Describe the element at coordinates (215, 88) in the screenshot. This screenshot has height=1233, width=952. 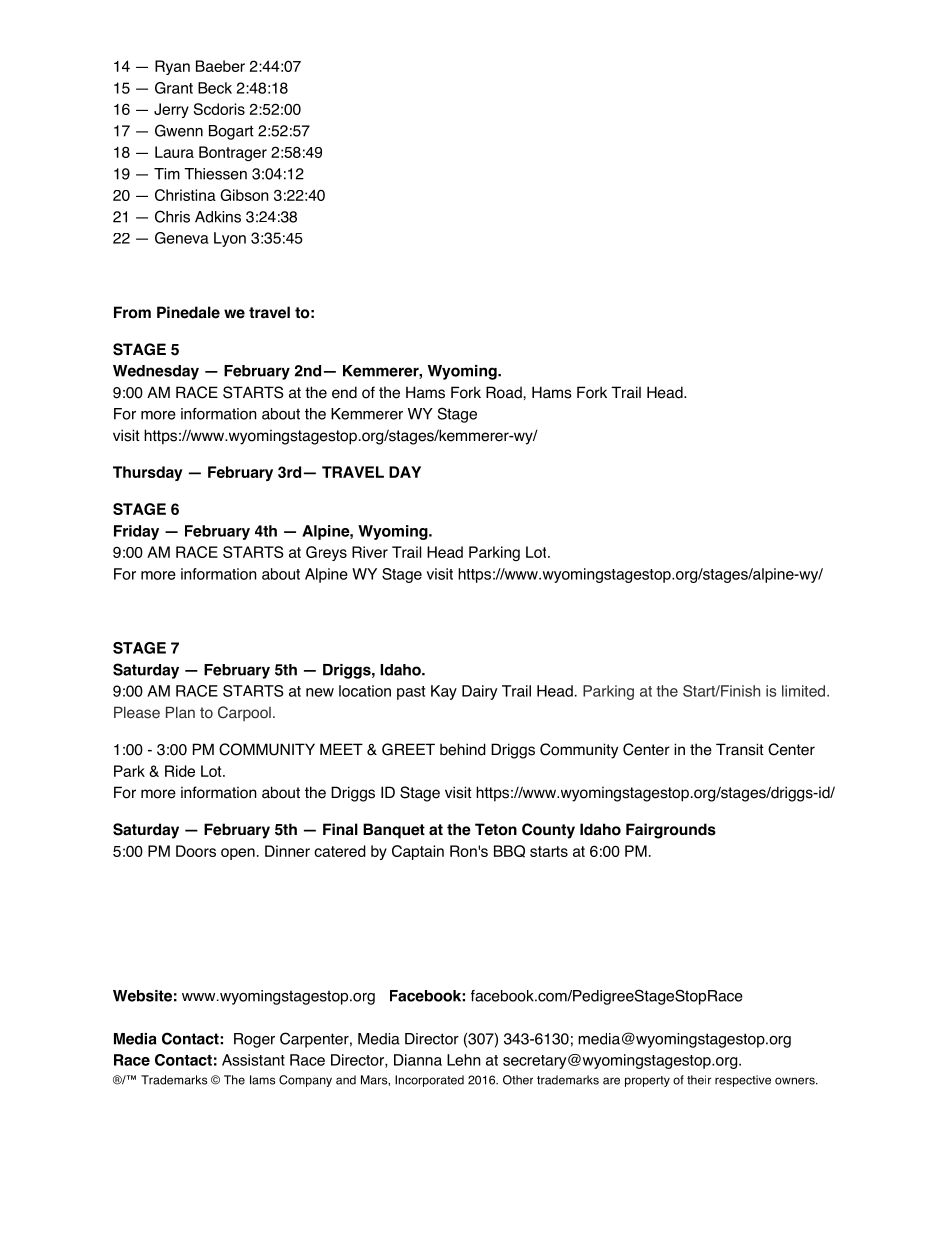
I see `Beck` at that location.
